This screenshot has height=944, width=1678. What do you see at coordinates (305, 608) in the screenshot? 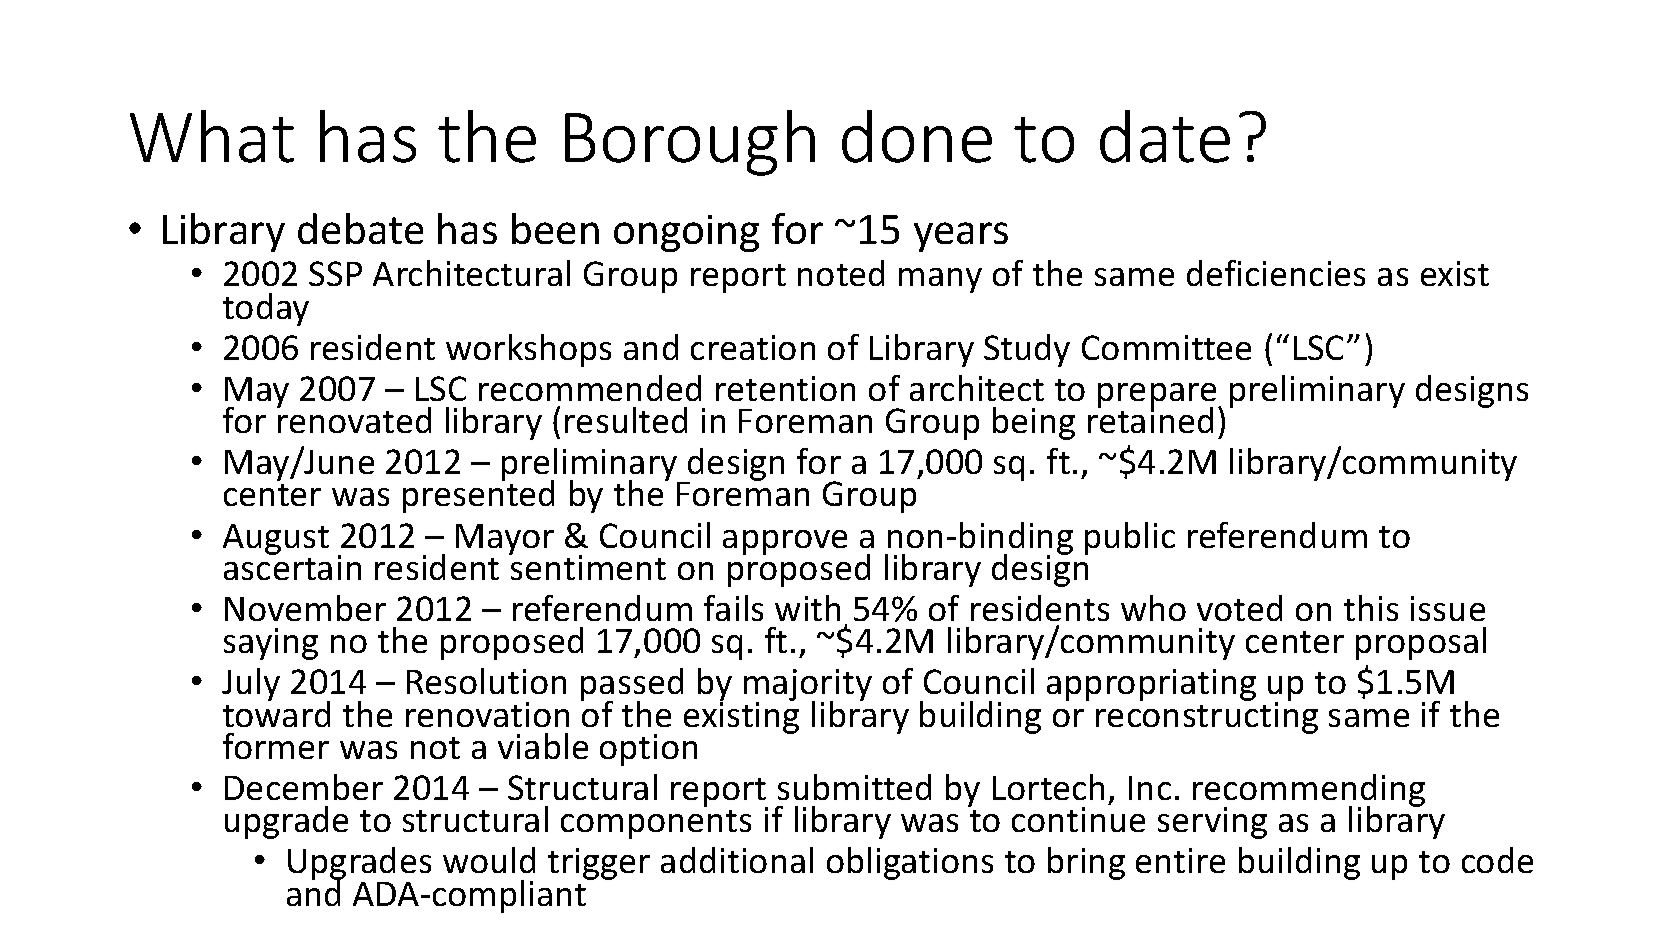
I see `November` at bounding box center [305, 608].
